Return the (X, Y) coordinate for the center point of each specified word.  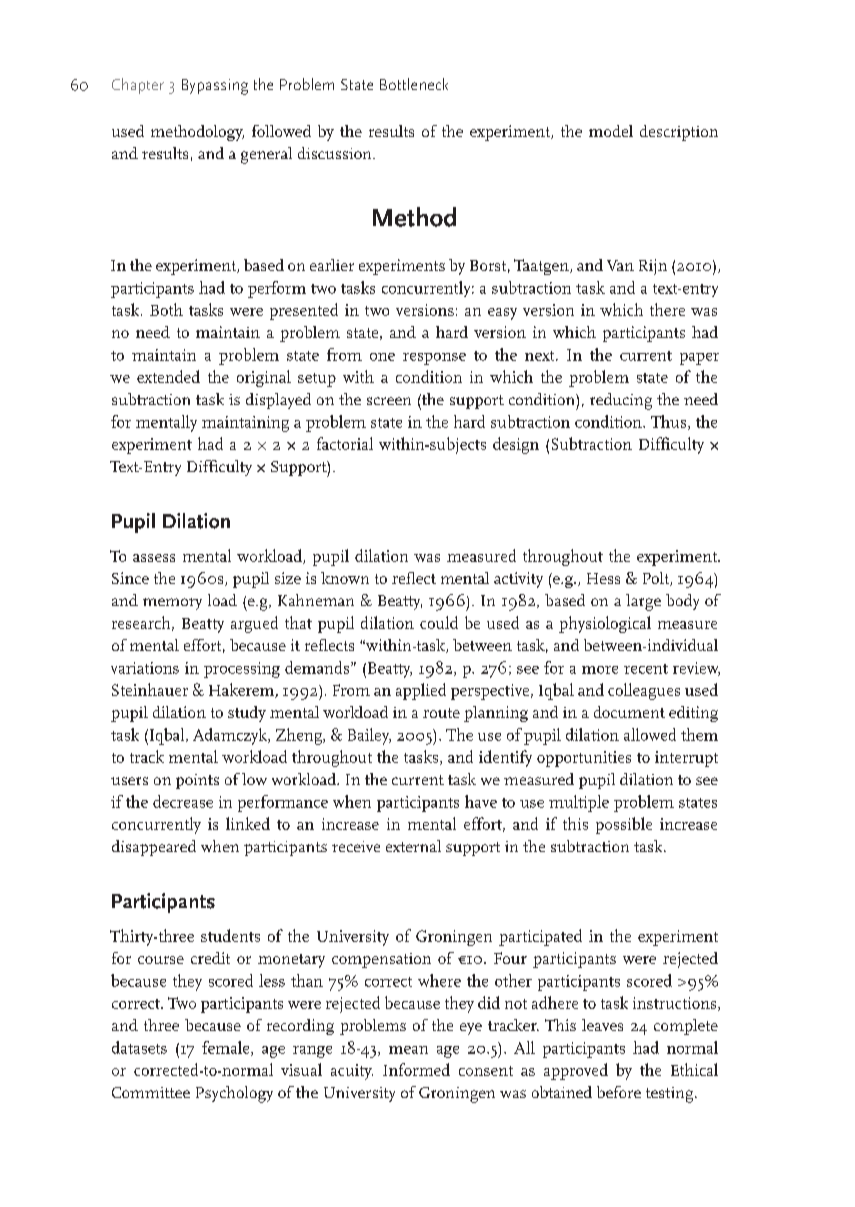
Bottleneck (414, 84)
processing (242, 670)
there (667, 309)
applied (421, 691)
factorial (345, 443)
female (227, 1048)
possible (624, 825)
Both (166, 309)
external (413, 846)
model (611, 131)
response (434, 359)
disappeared (154, 848)
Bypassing (215, 87)
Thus (670, 422)
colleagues (644, 691)
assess (154, 558)
